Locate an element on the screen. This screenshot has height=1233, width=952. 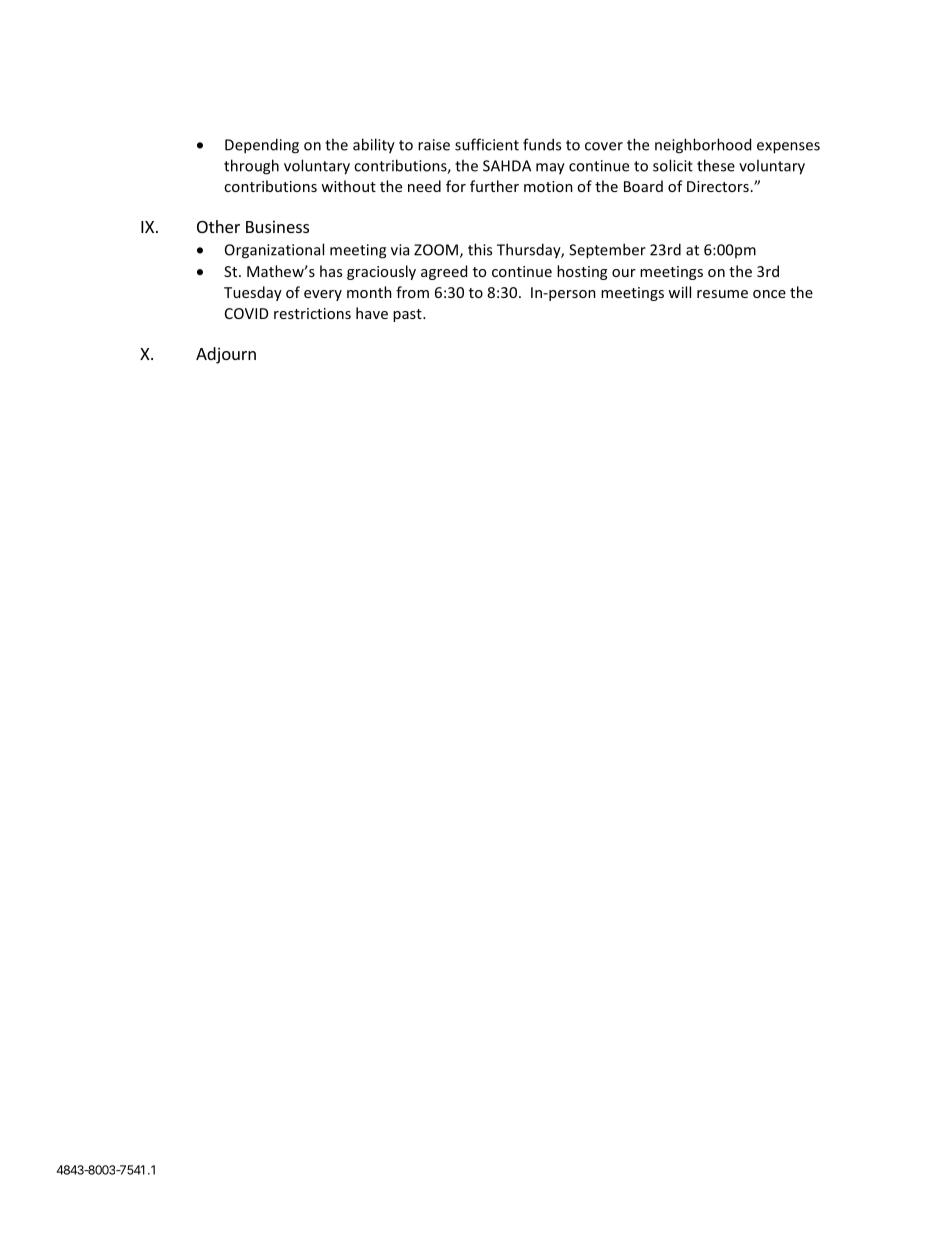
Business is located at coordinates (277, 226).
